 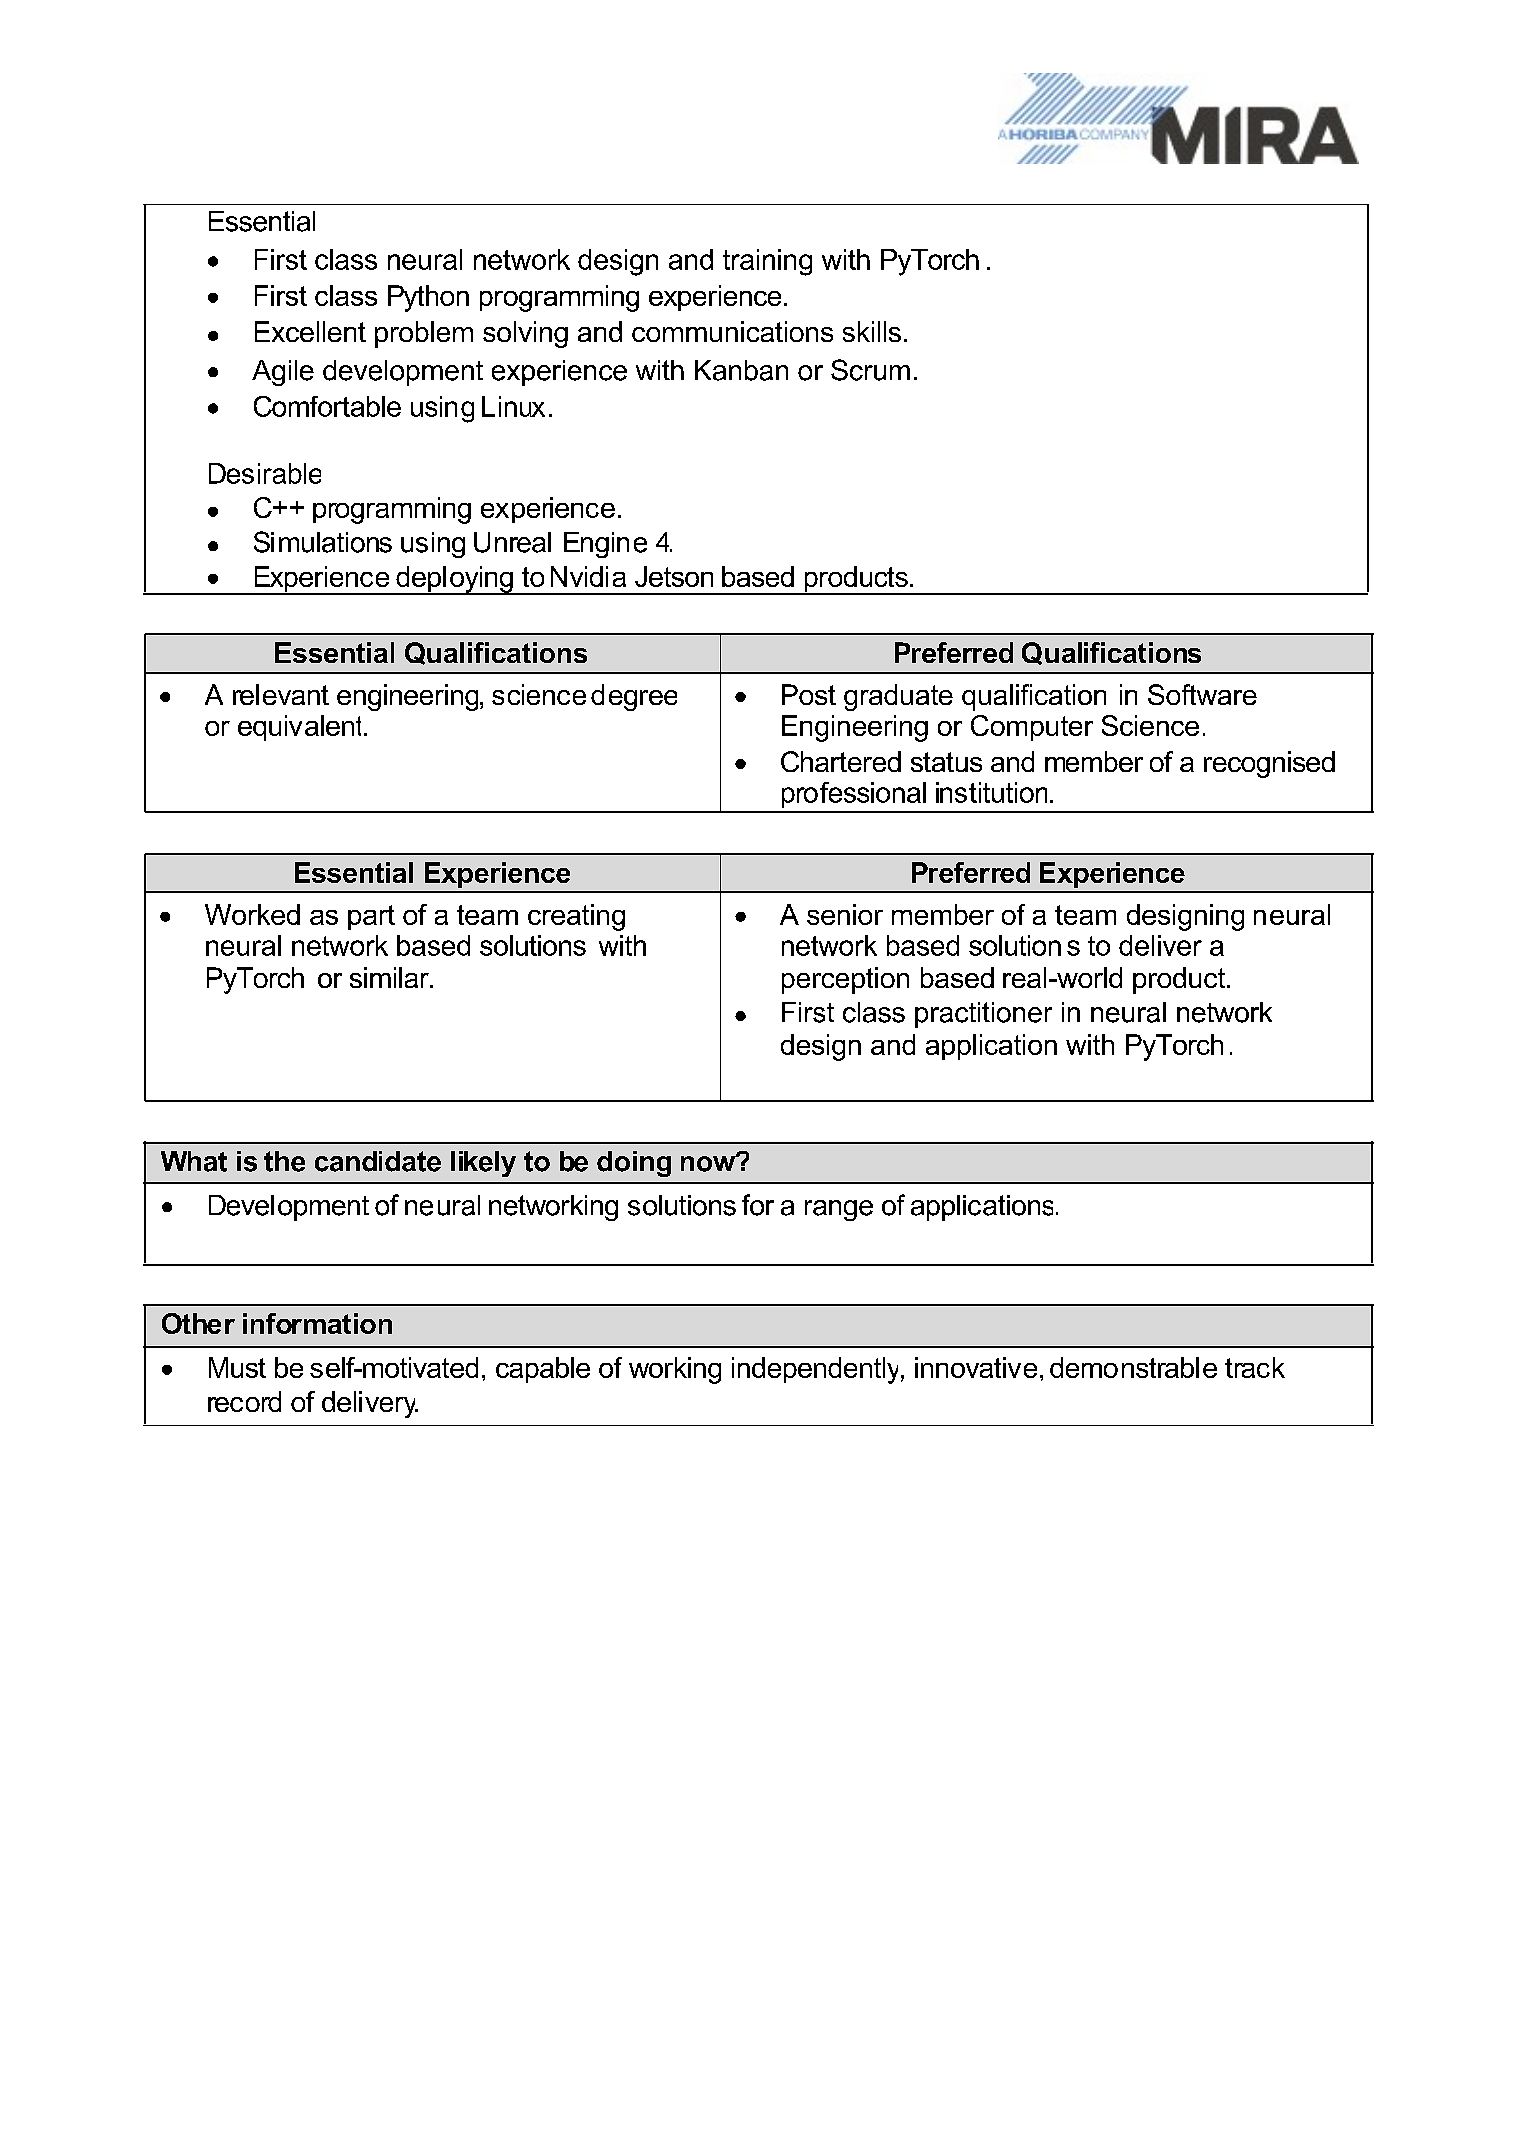 What do you see at coordinates (983, 1015) in the page?
I see `practitioner` at bounding box center [983, 1015].
